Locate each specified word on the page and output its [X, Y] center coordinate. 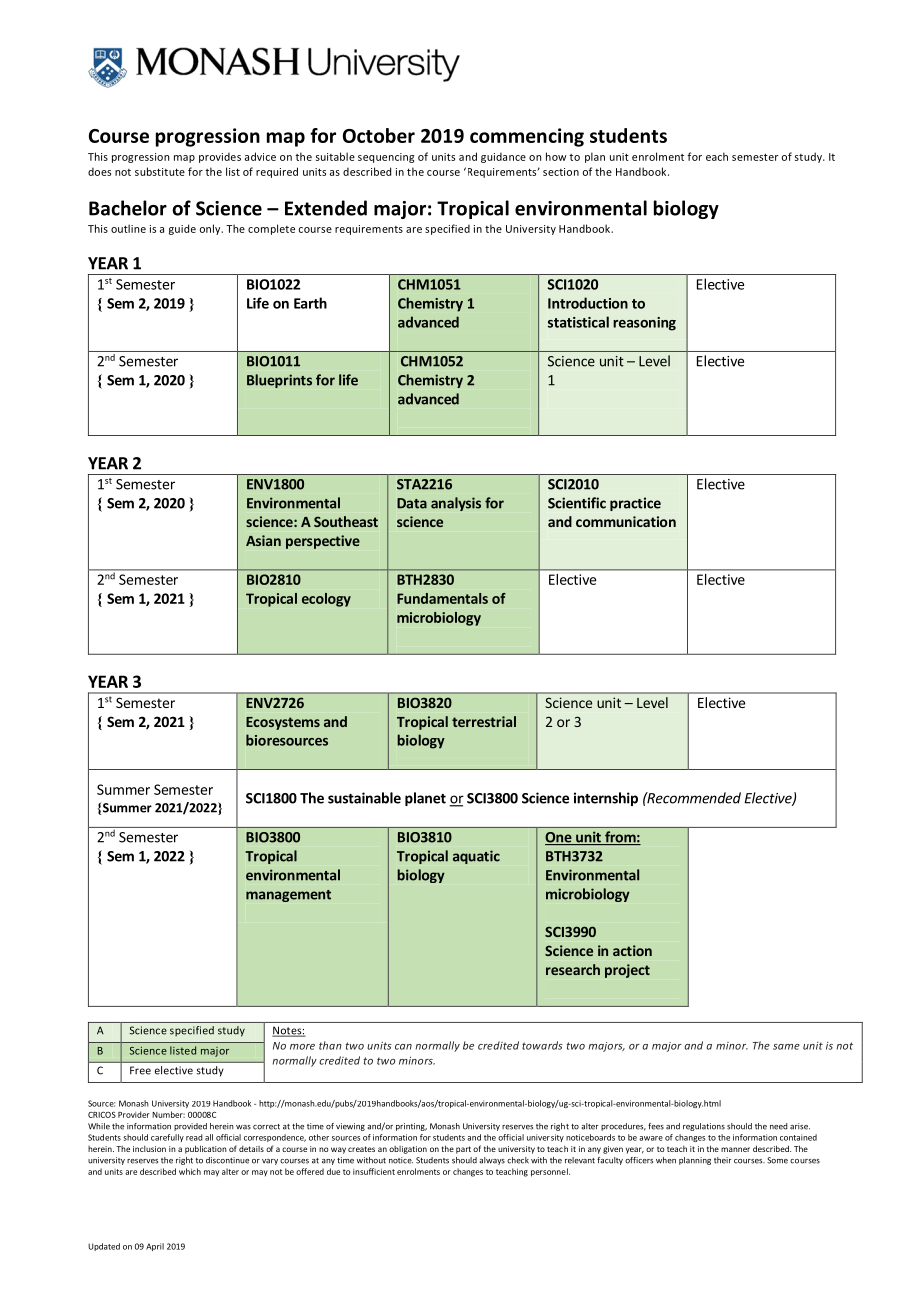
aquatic [476, 857]
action [632, 950]
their [723, 1160]
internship [606, 799]
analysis [456, 504]
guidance [503, 157]
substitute [160, 171]
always [492, 1161]
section [561, 172]
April [155, 1247]
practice [635, 504]
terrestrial [484, 721]
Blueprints [279, 381]
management [288, 896]
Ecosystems [283, 723]
